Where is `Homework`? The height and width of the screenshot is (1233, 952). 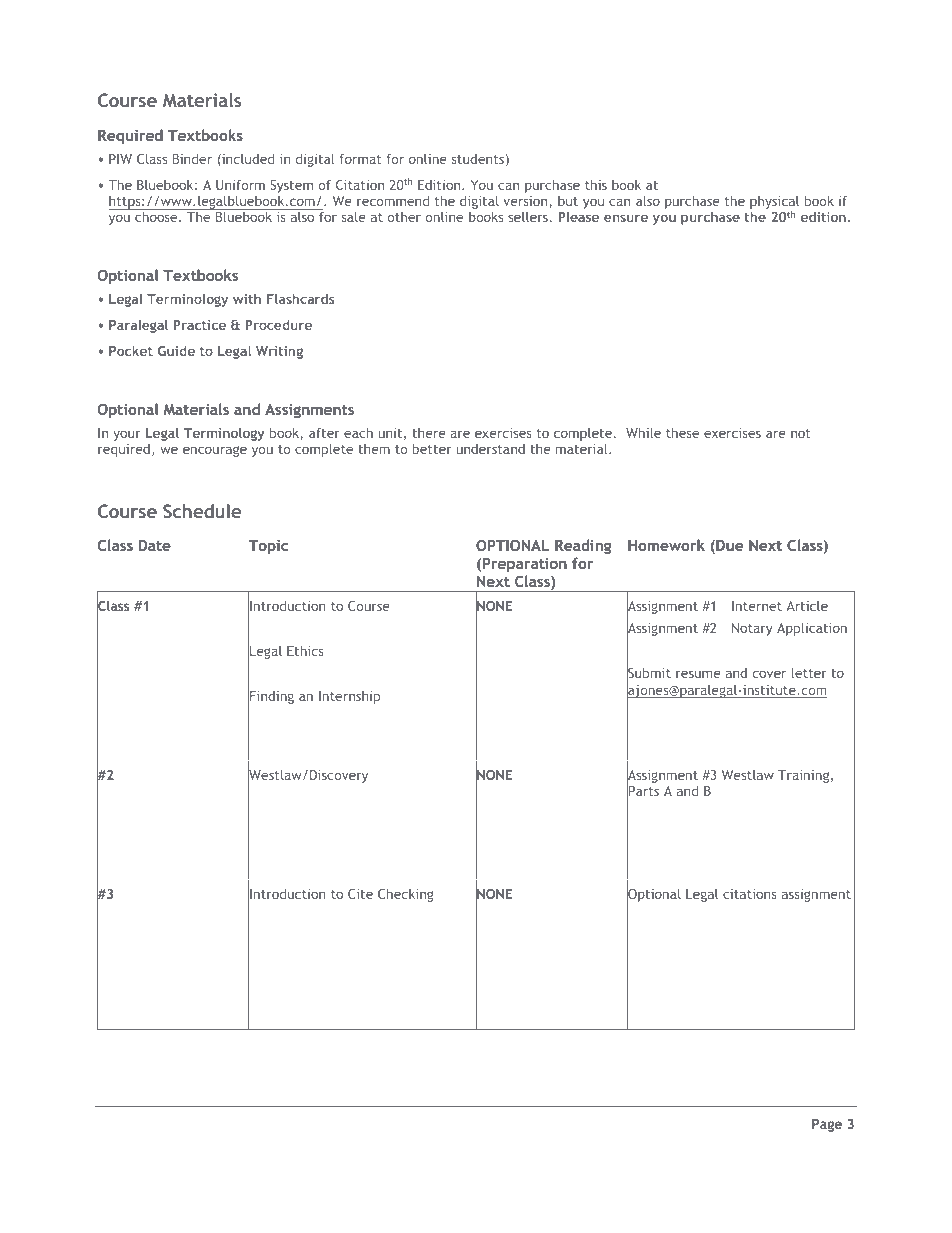
Homework is located at coordinates (666, 545).
